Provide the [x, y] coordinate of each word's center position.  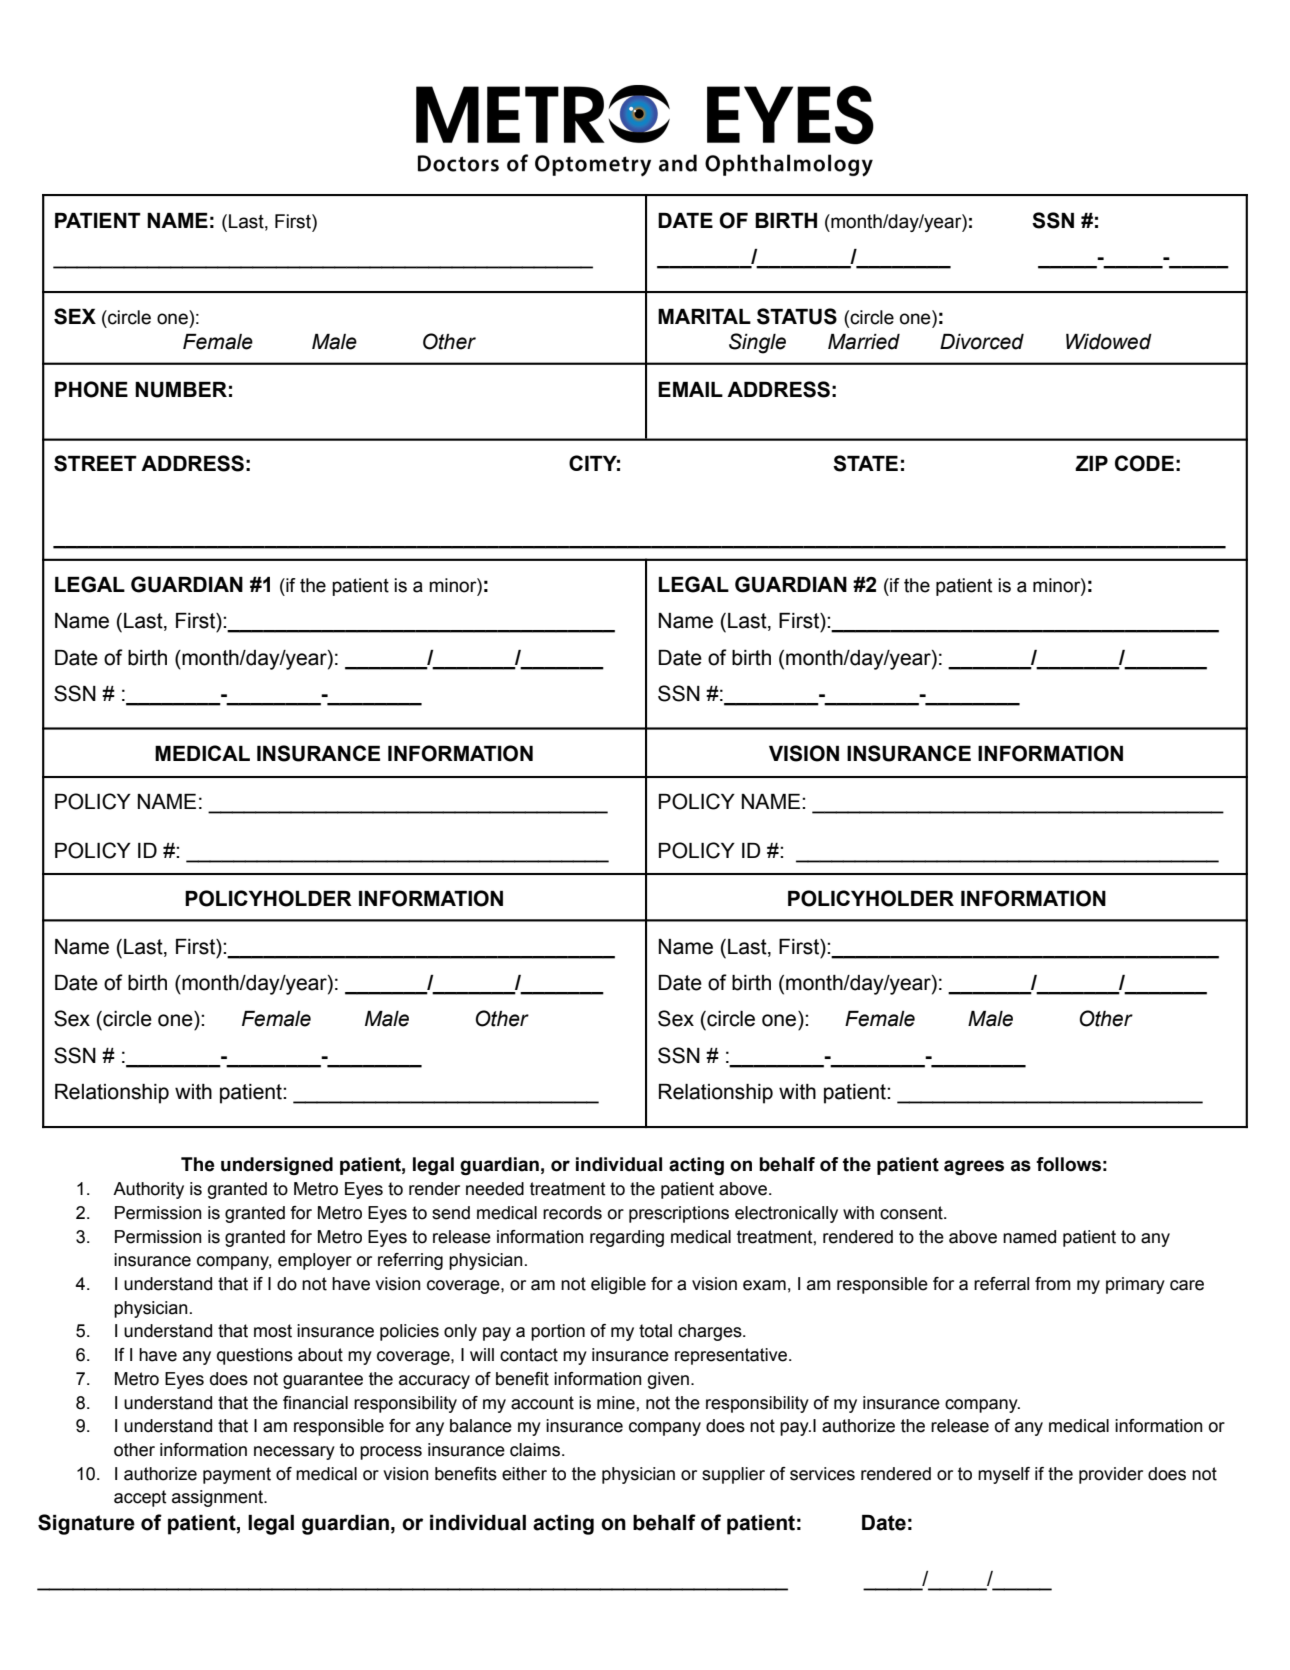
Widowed [1109, 342]
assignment [218, 1498]
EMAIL [690, 389]
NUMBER [181, 390]
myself [1004, 1475]
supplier [733, 1475]
